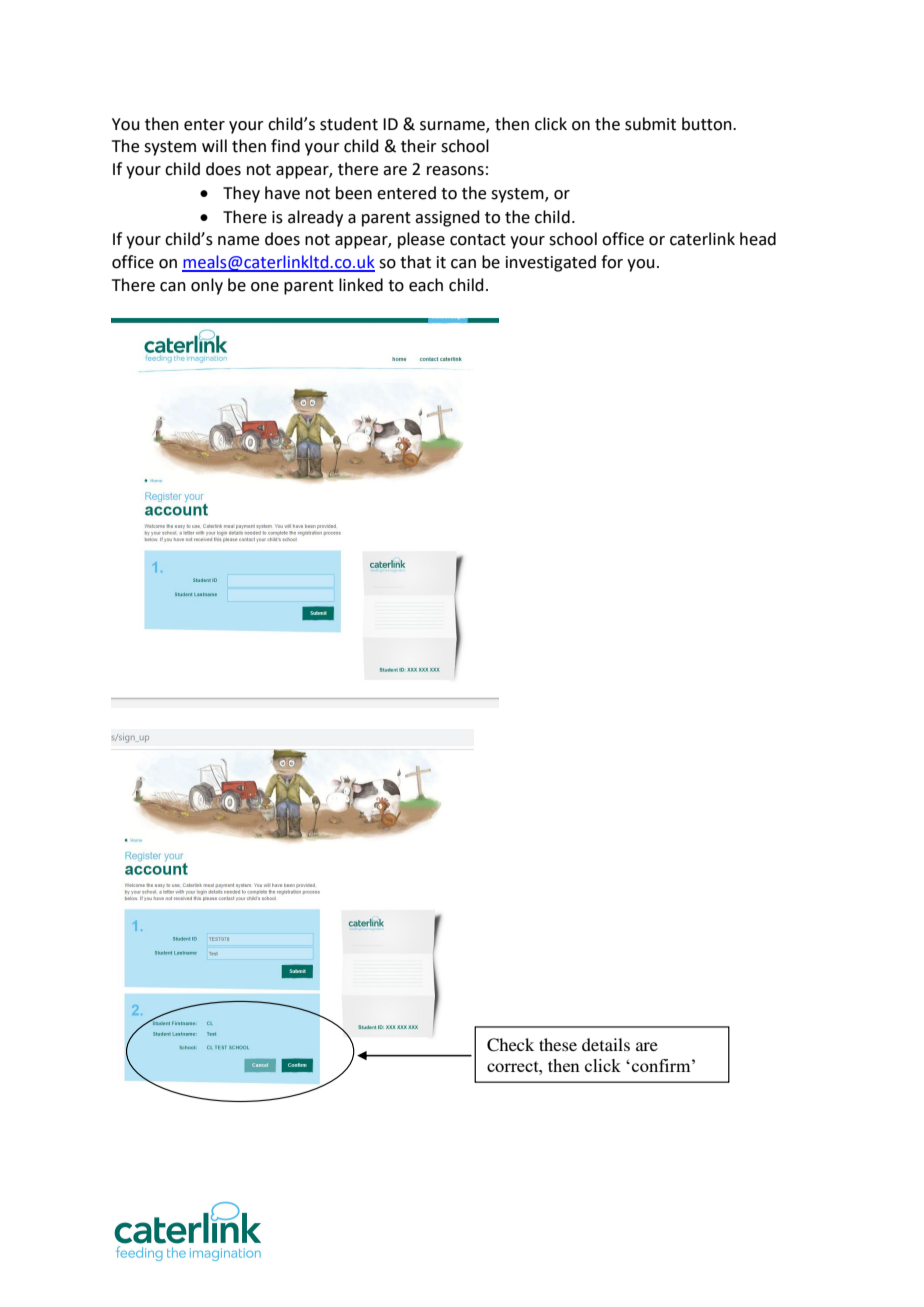 This page has width=924, height=1307. What do you see at coordinates (650, 124) in the page?
I see `submit` at bounding box center [650, 124].
